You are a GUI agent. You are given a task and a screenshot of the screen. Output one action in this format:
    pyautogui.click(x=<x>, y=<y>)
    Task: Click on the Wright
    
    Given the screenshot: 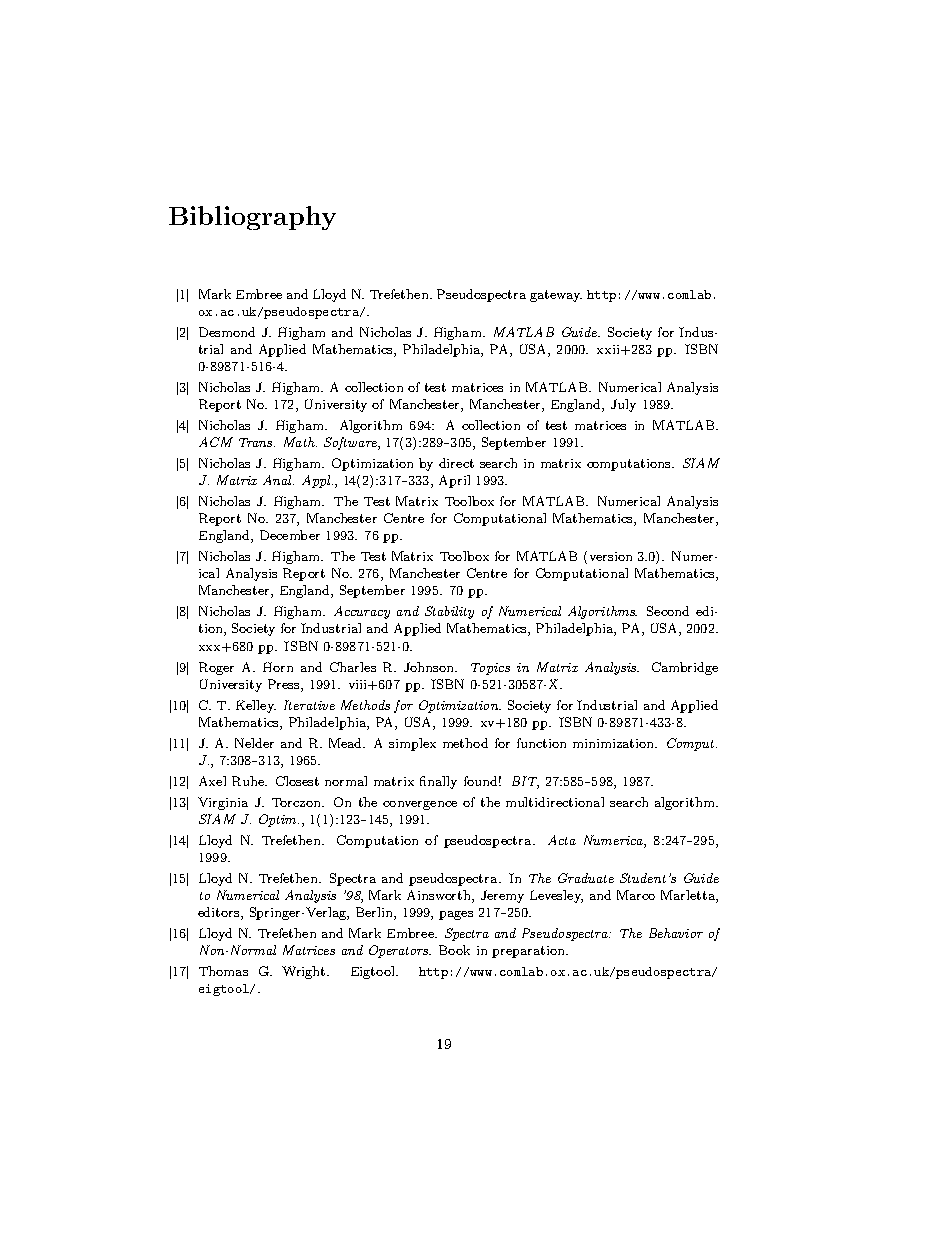 What is the action you would take?
    pyautogui.click(x=303, y=972)
